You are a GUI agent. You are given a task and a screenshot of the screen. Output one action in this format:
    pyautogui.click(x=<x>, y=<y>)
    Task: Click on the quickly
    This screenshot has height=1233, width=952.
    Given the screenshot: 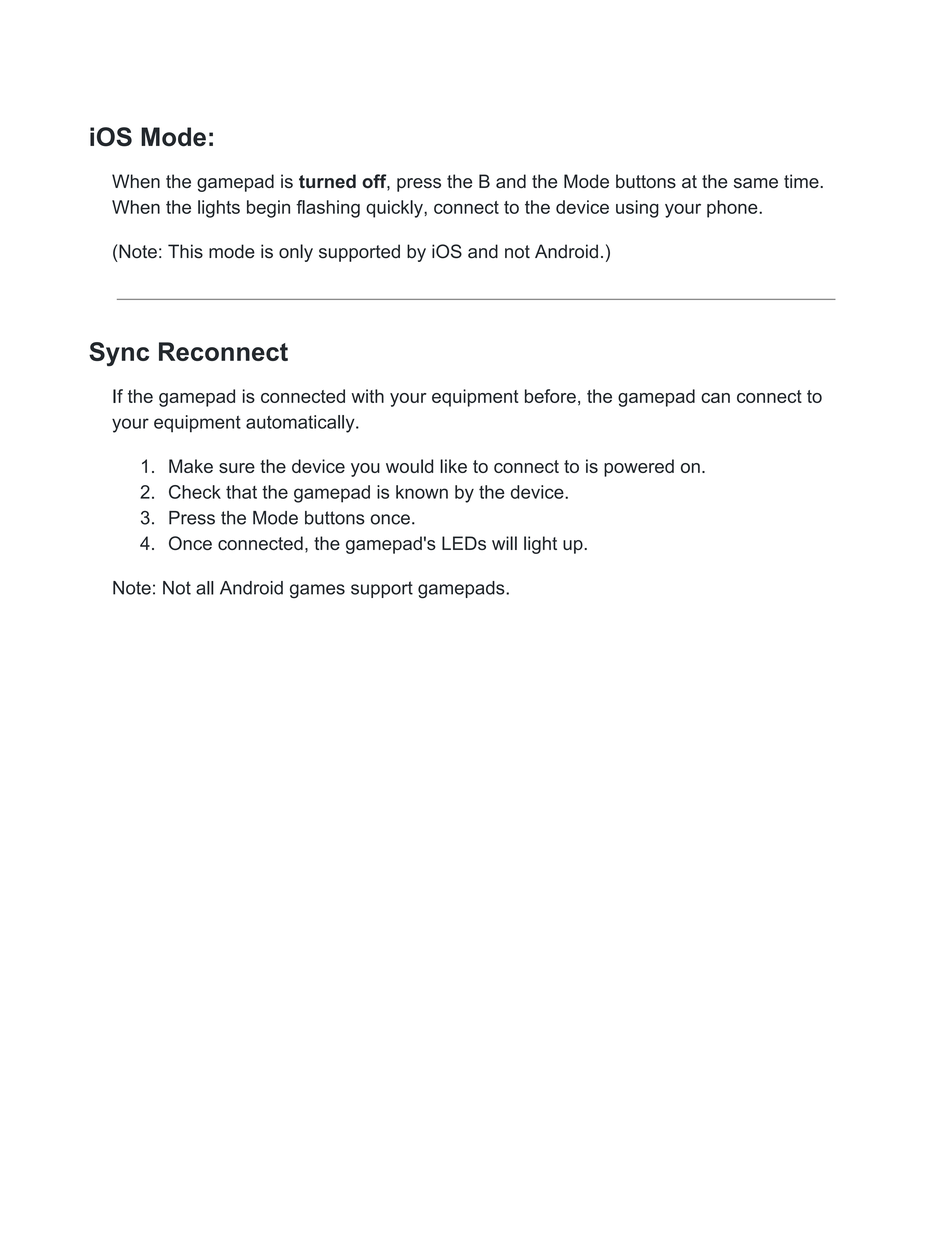 What is the action you would take?
    pyautogui.click(x=395, y=209)
